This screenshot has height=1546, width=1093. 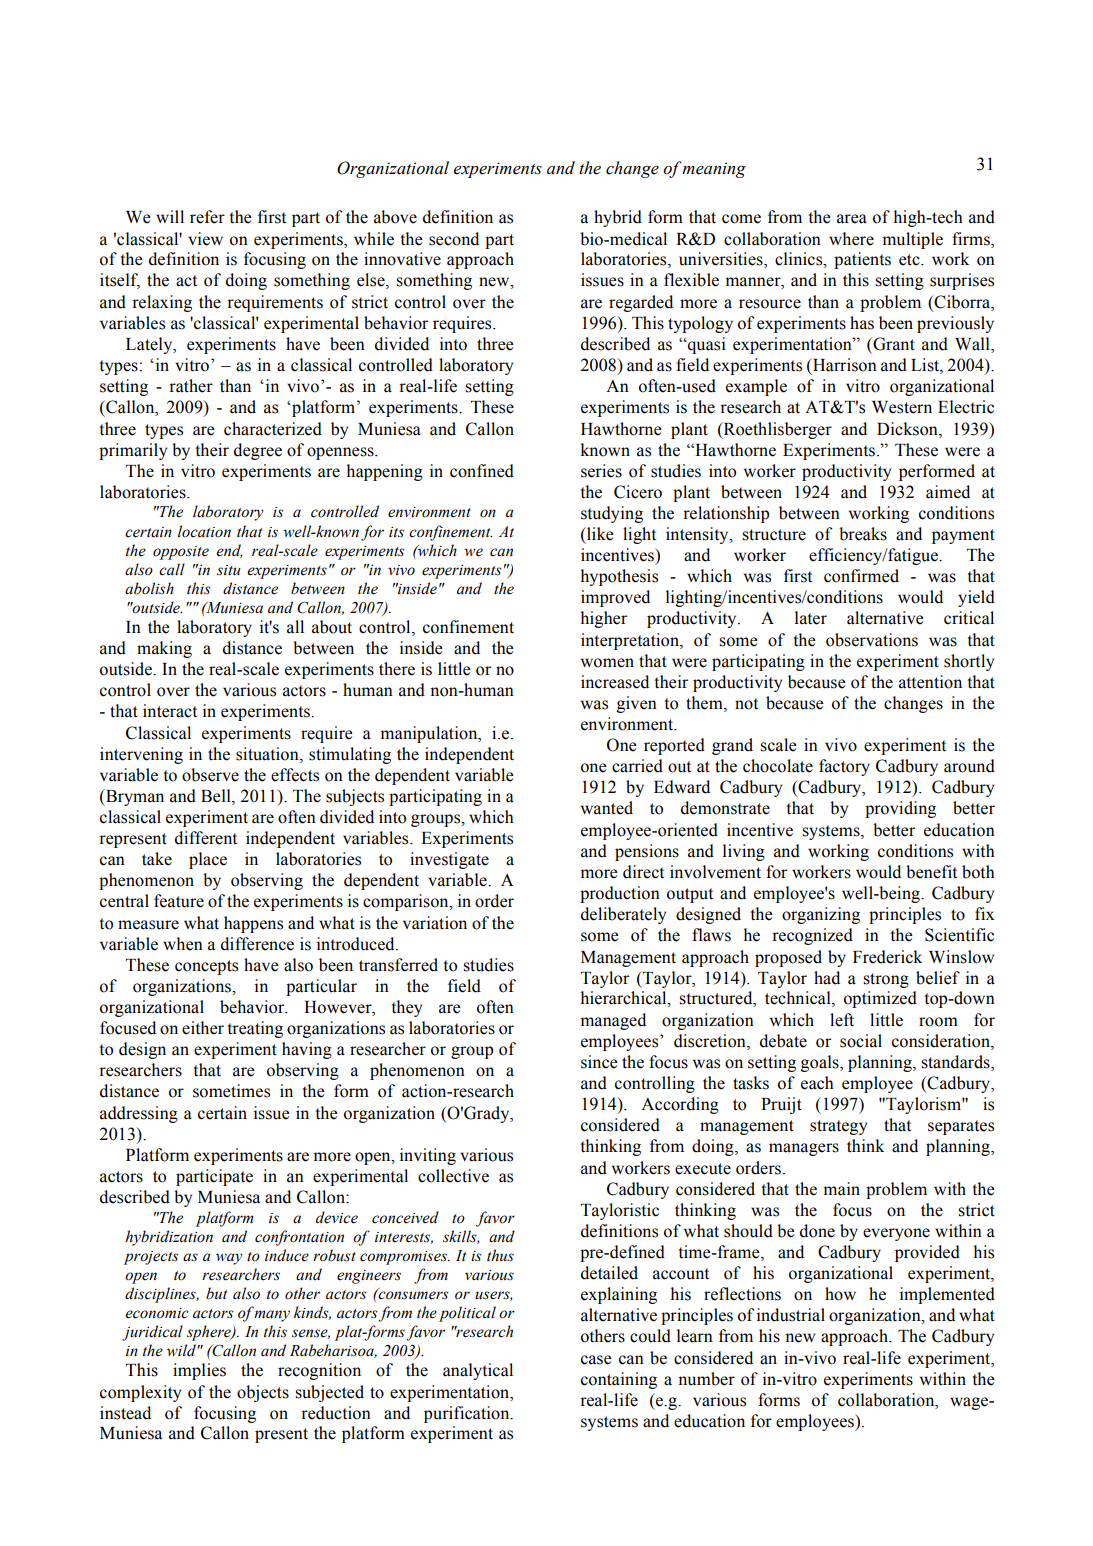 What do you see at coordinates (852, 219) in the screenshot?
I see `area` at bounding box center [852, 219].
